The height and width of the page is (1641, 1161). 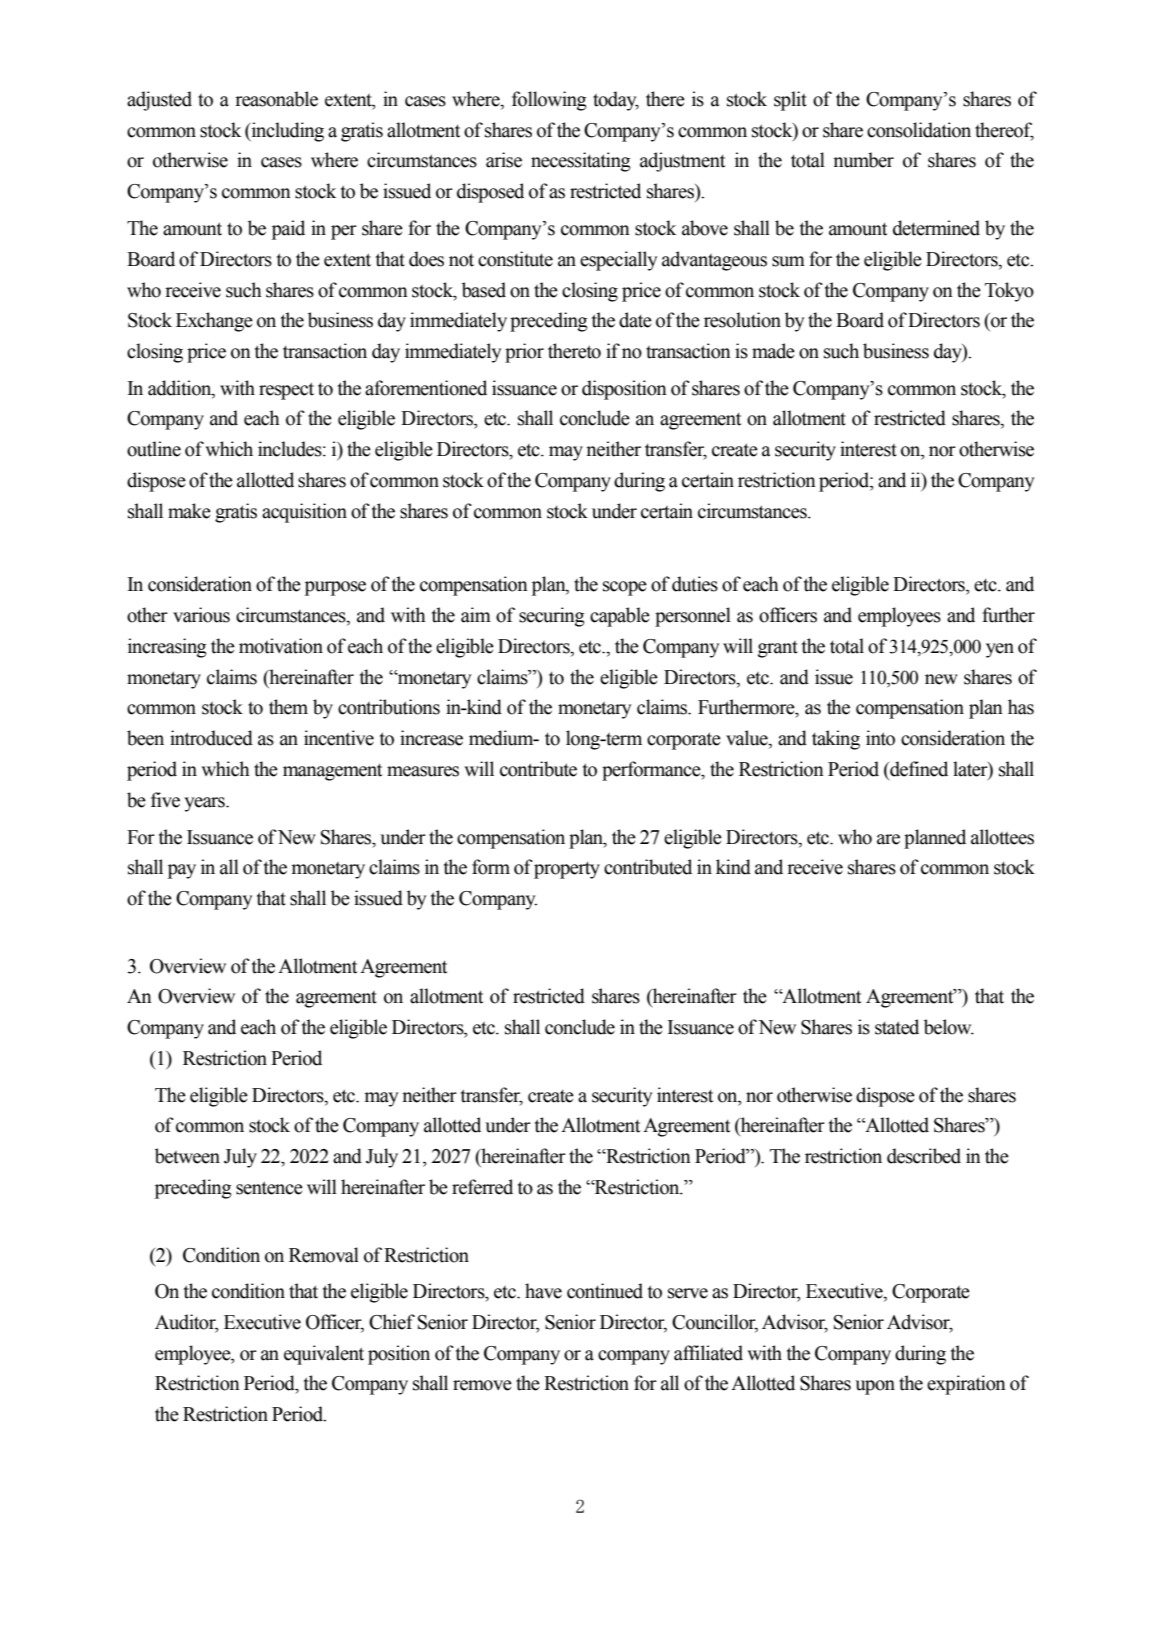 I want to click on defined, so click(x=918, y=769).
